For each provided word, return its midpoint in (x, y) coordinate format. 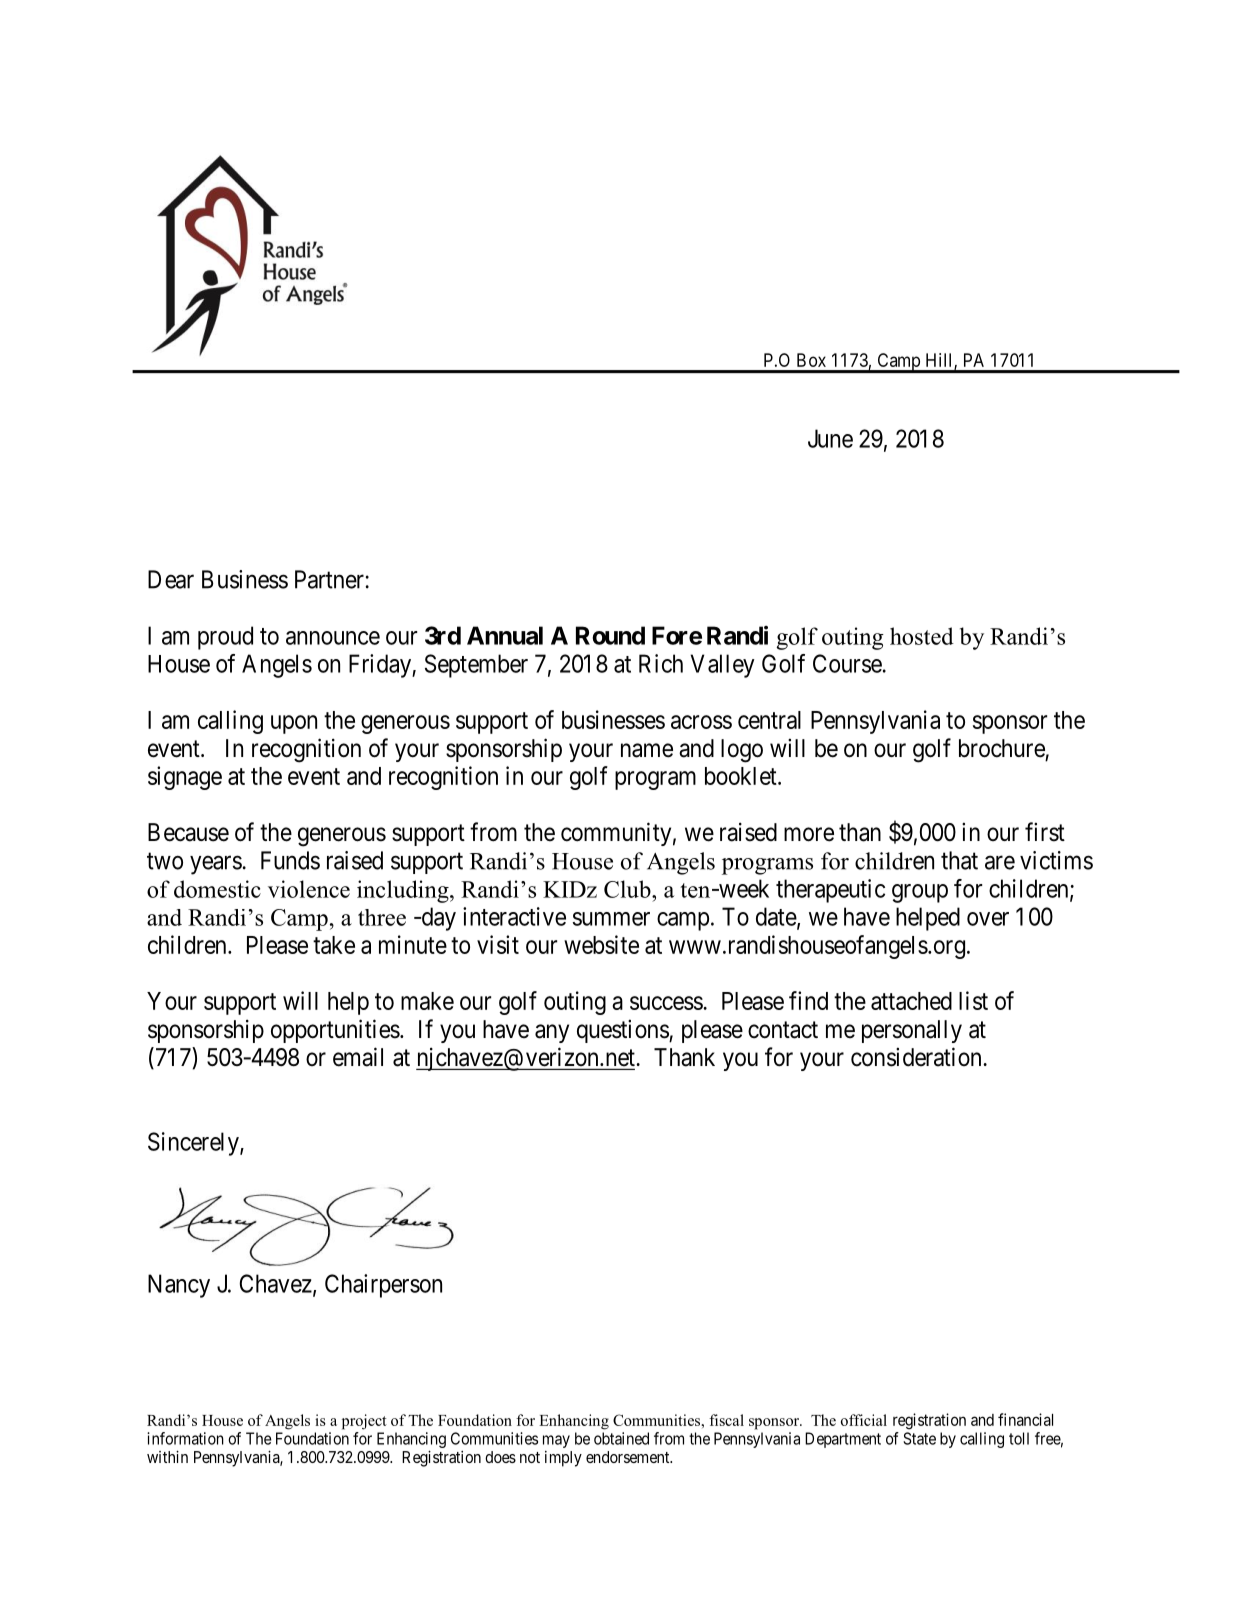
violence (309, 889)
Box (811, 360)
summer (611, 919)
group (920, 893)
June (830, 438)
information (185, 1438)
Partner (329, 579)
